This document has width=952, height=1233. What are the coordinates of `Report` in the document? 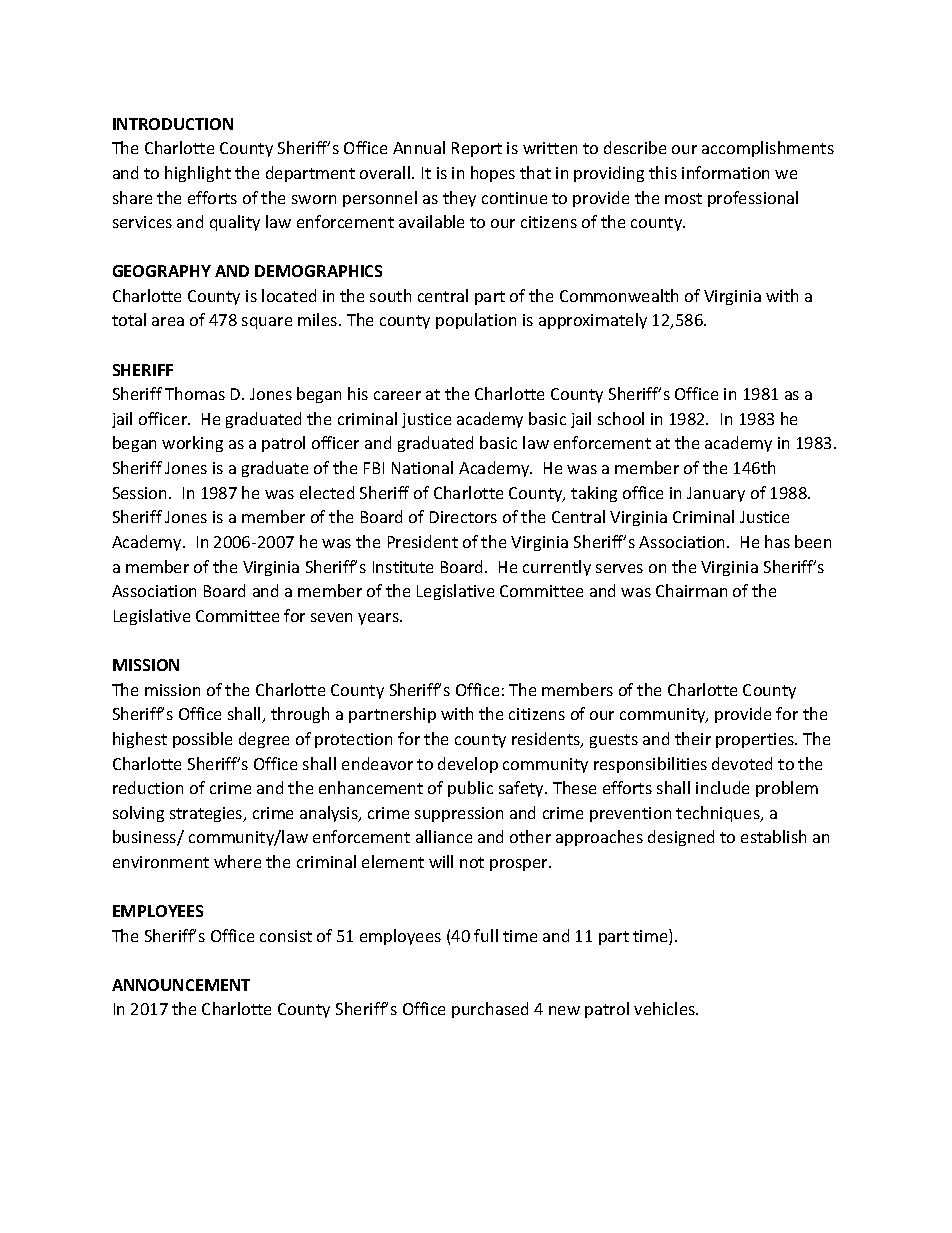 It's located at (477, 149).
